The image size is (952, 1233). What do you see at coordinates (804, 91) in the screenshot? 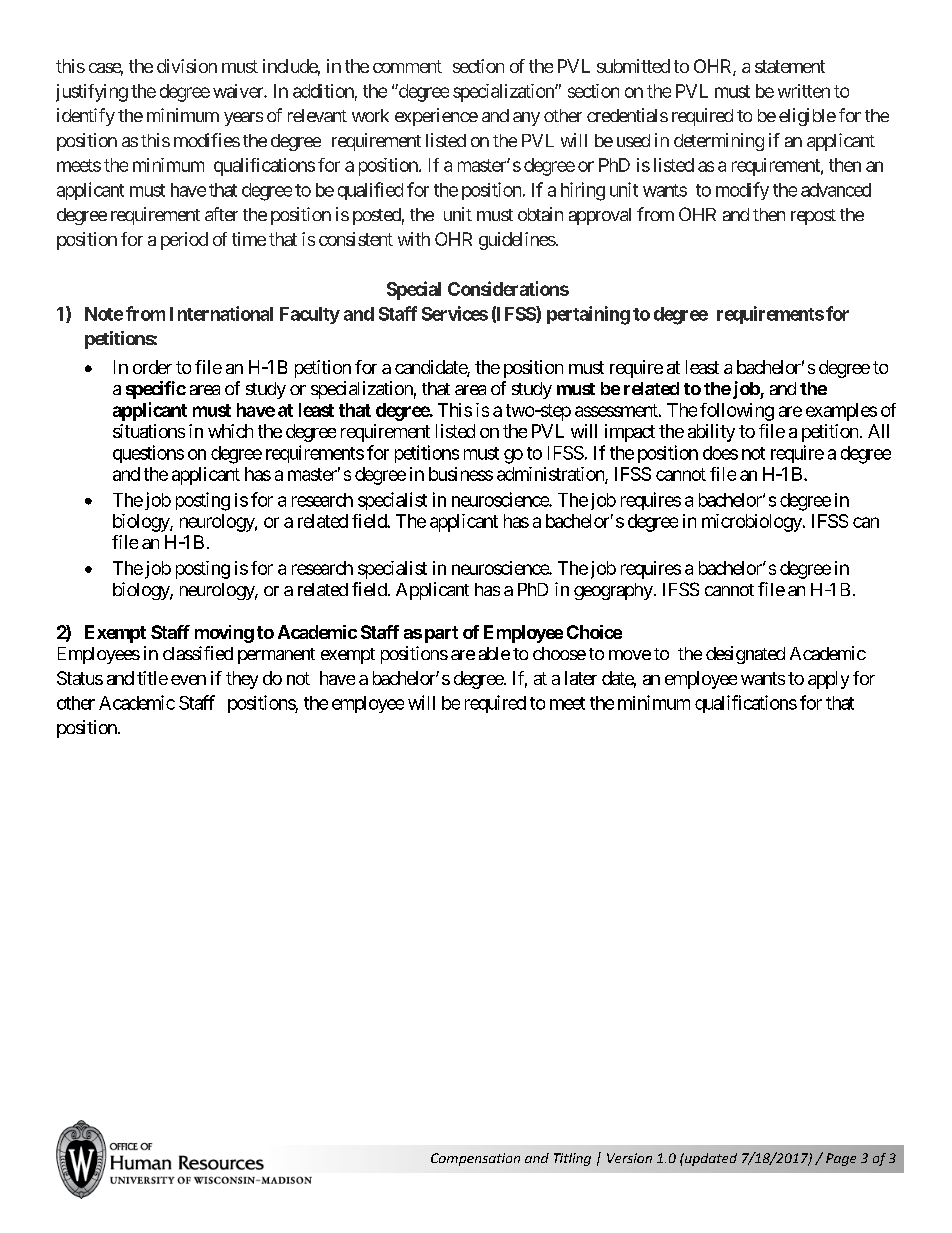
I see `written` at bounding box center [804, 91].
